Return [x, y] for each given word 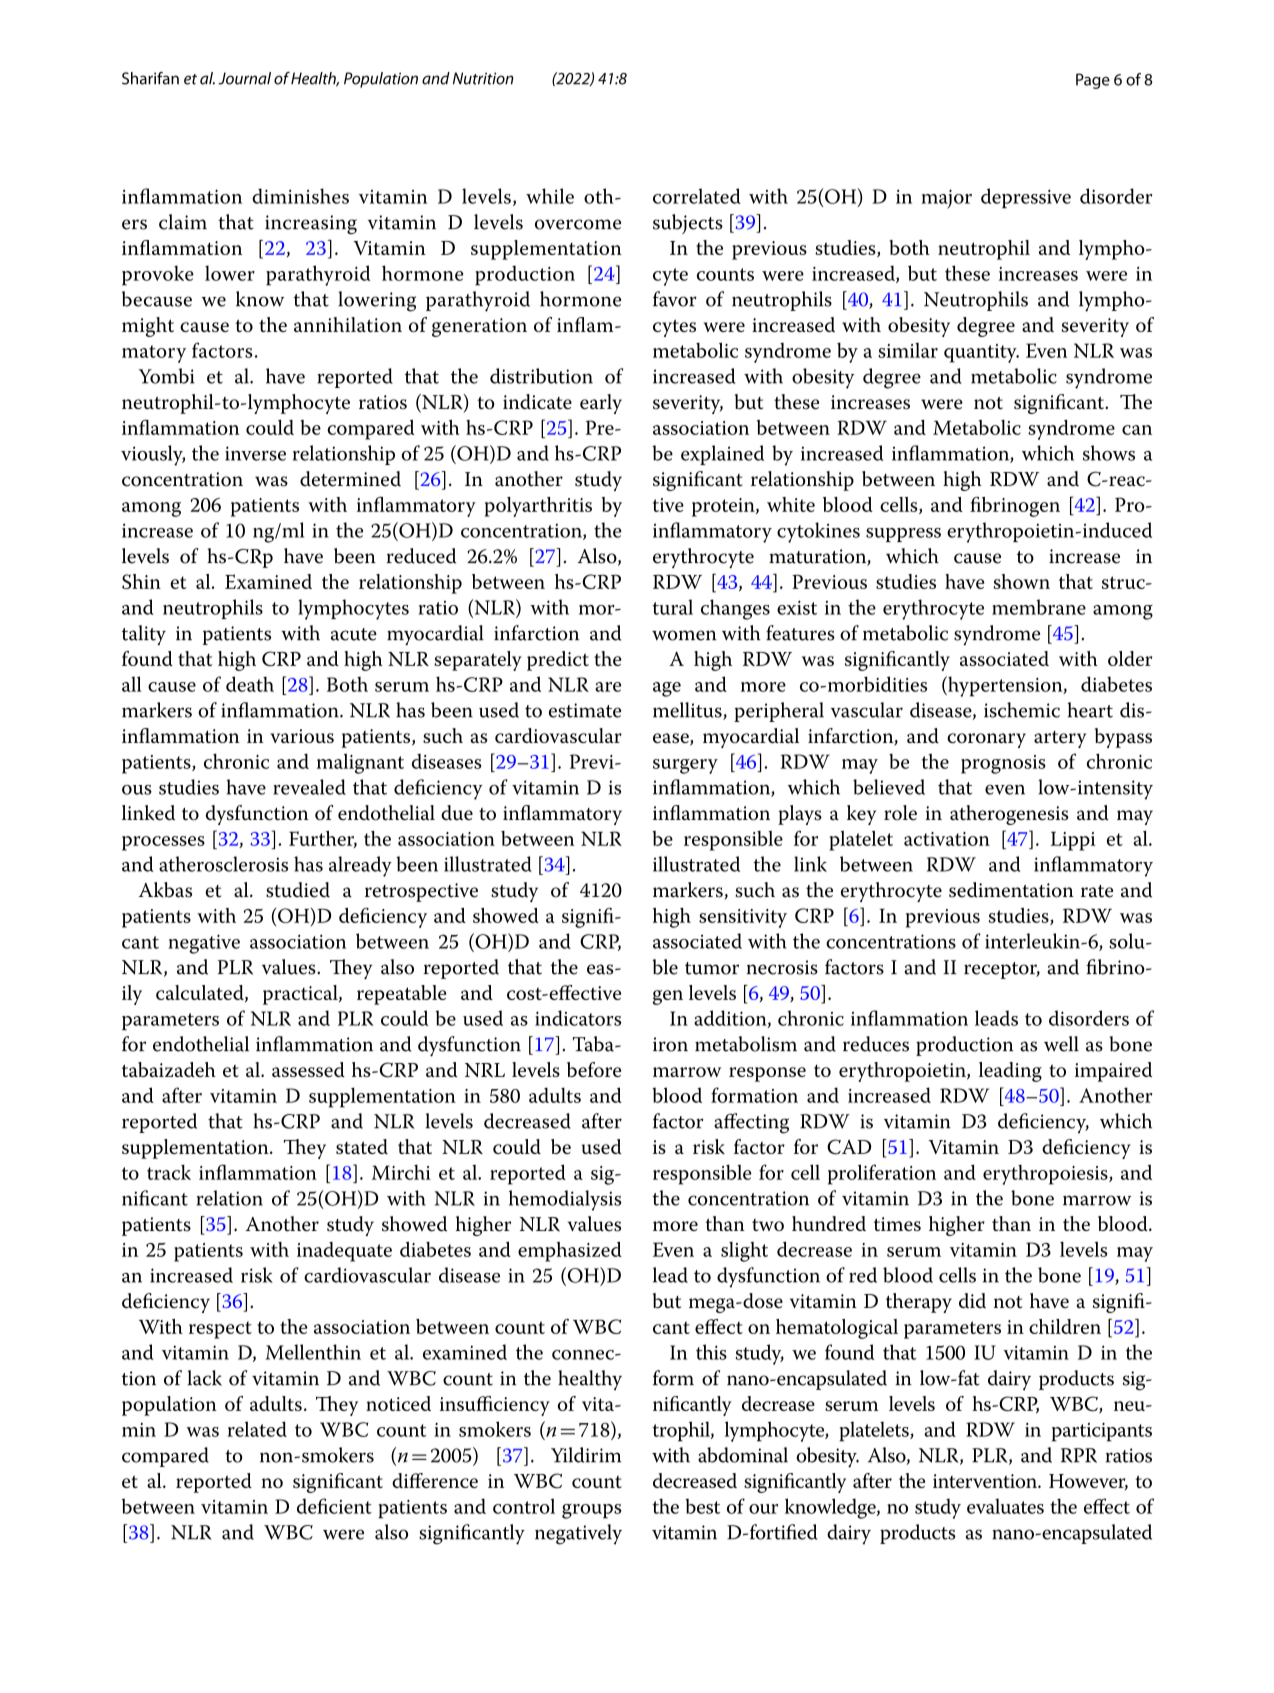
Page [1093, 81]
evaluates [1005, 1506]
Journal [244, 78]
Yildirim [586, 1455]
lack [204, 1378]
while [550, 196]
